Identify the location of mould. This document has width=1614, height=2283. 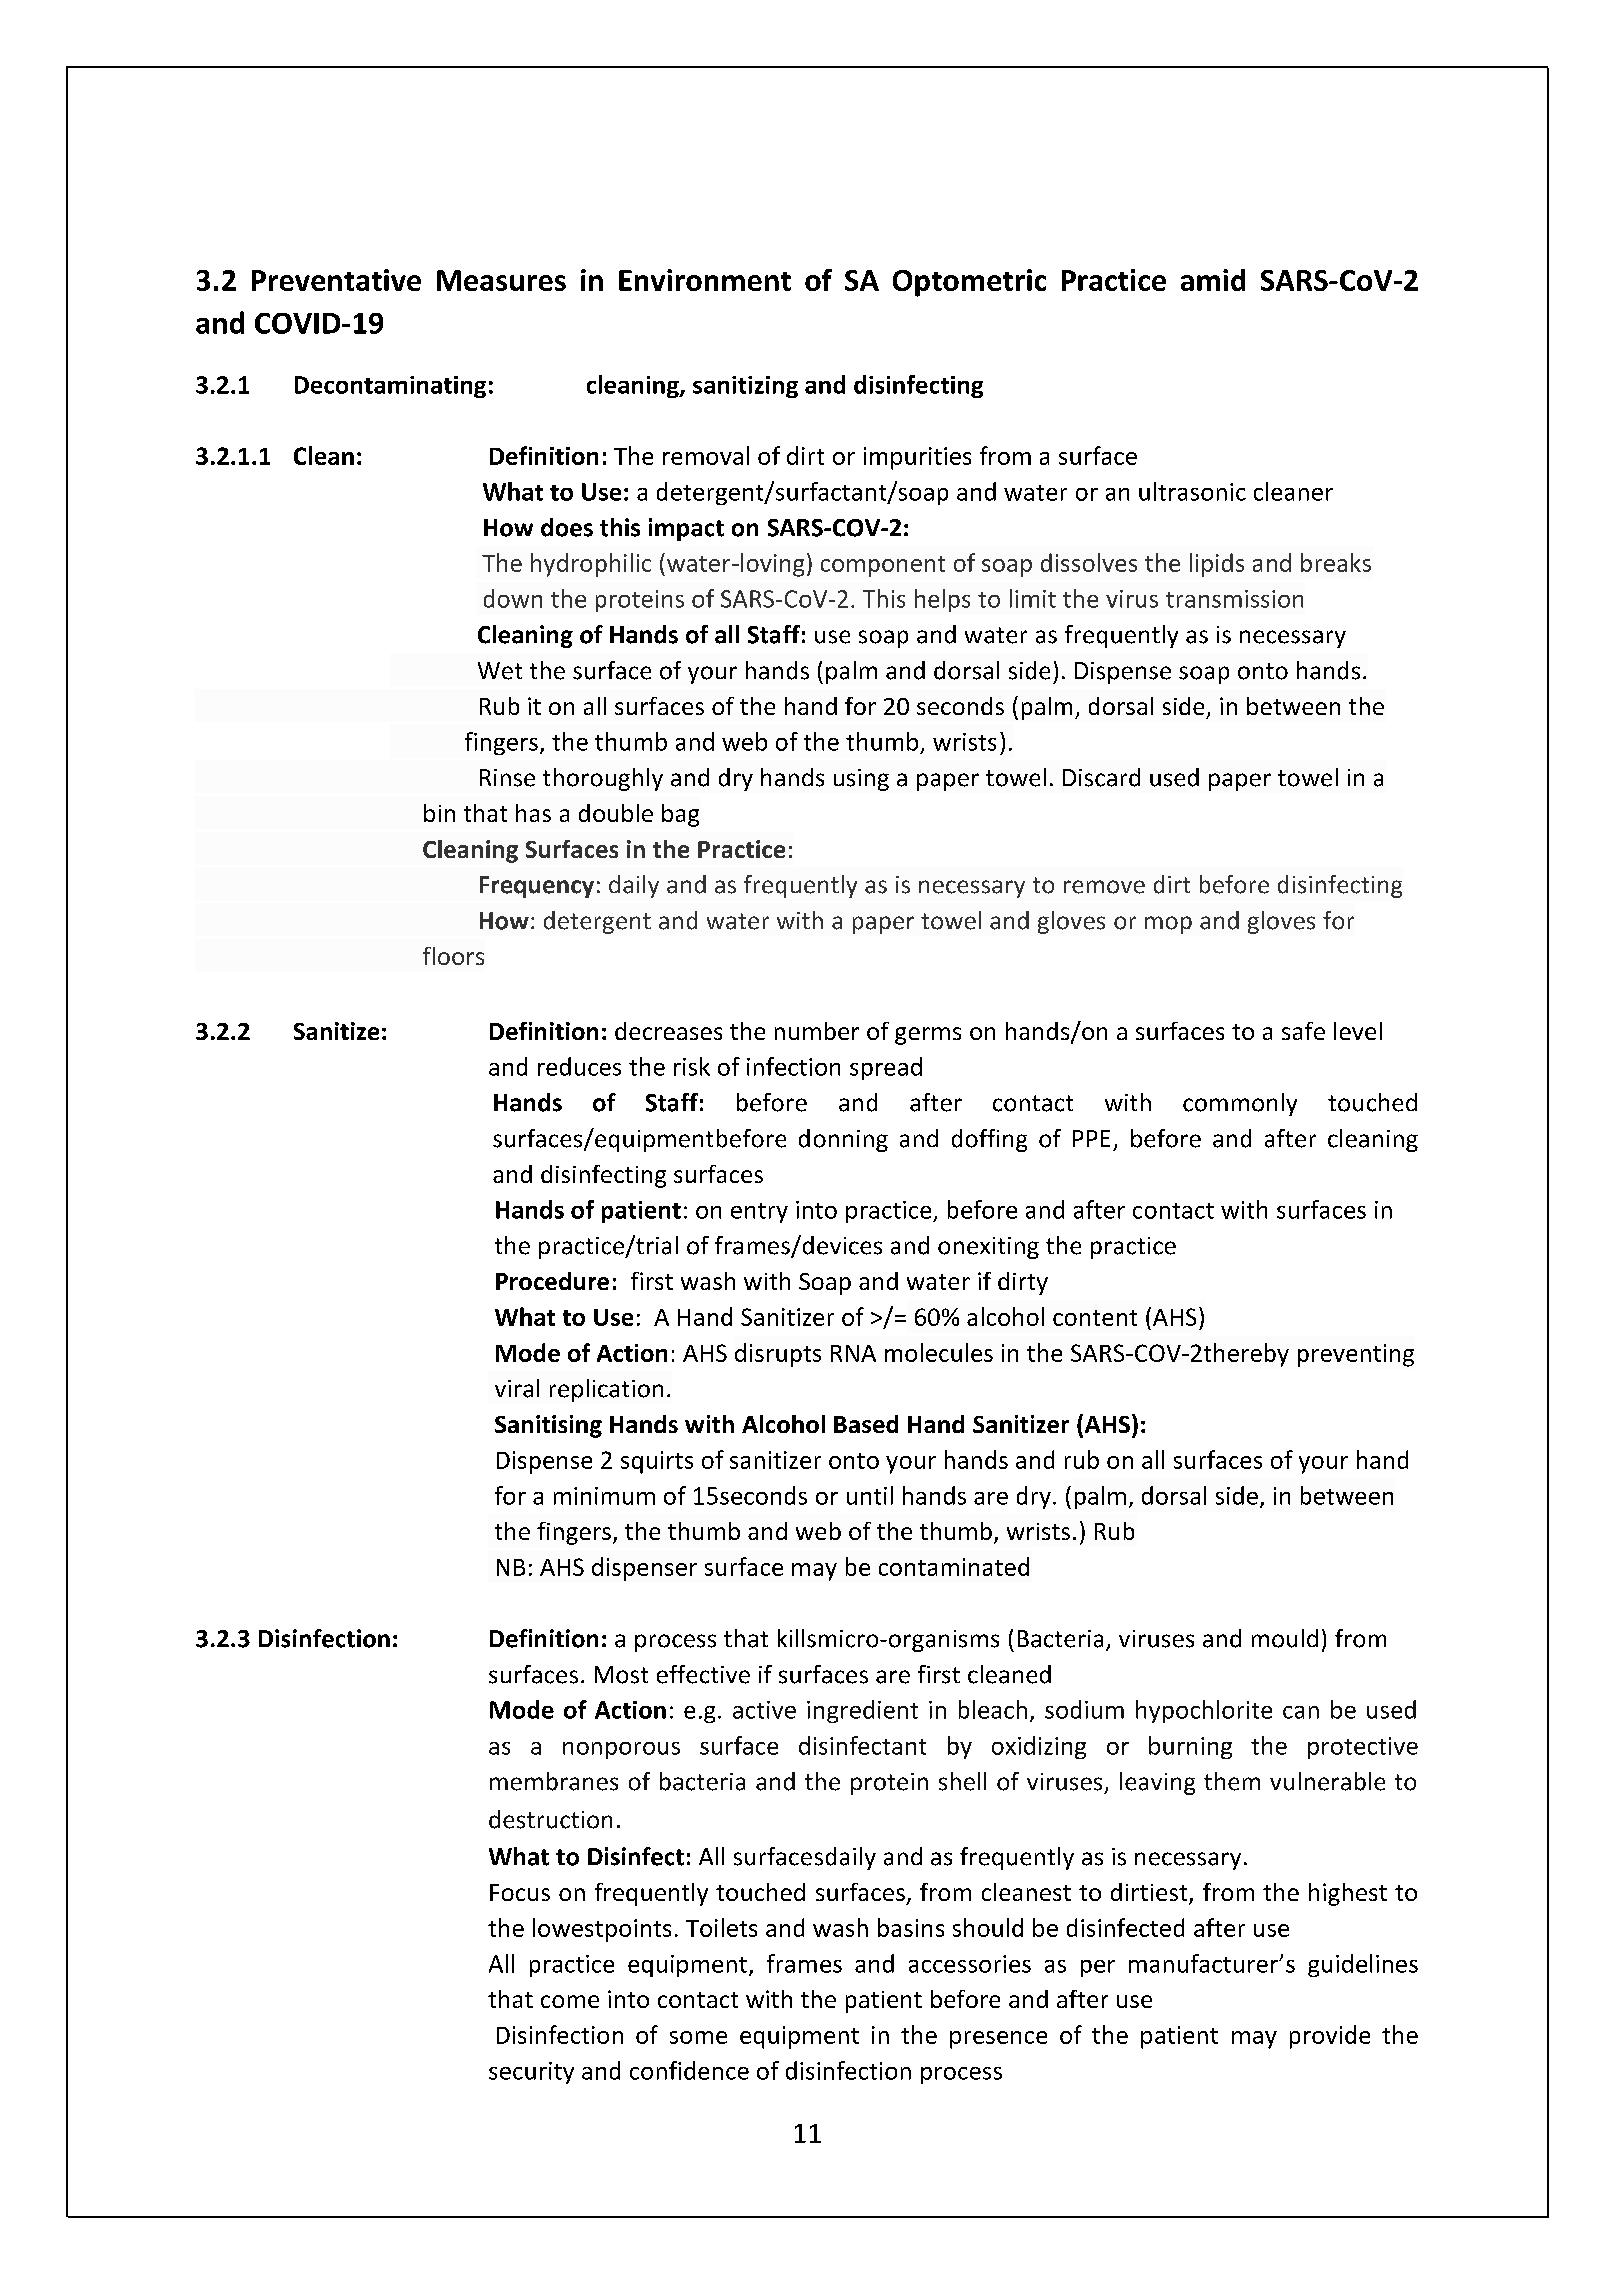
(1285, 1638).
